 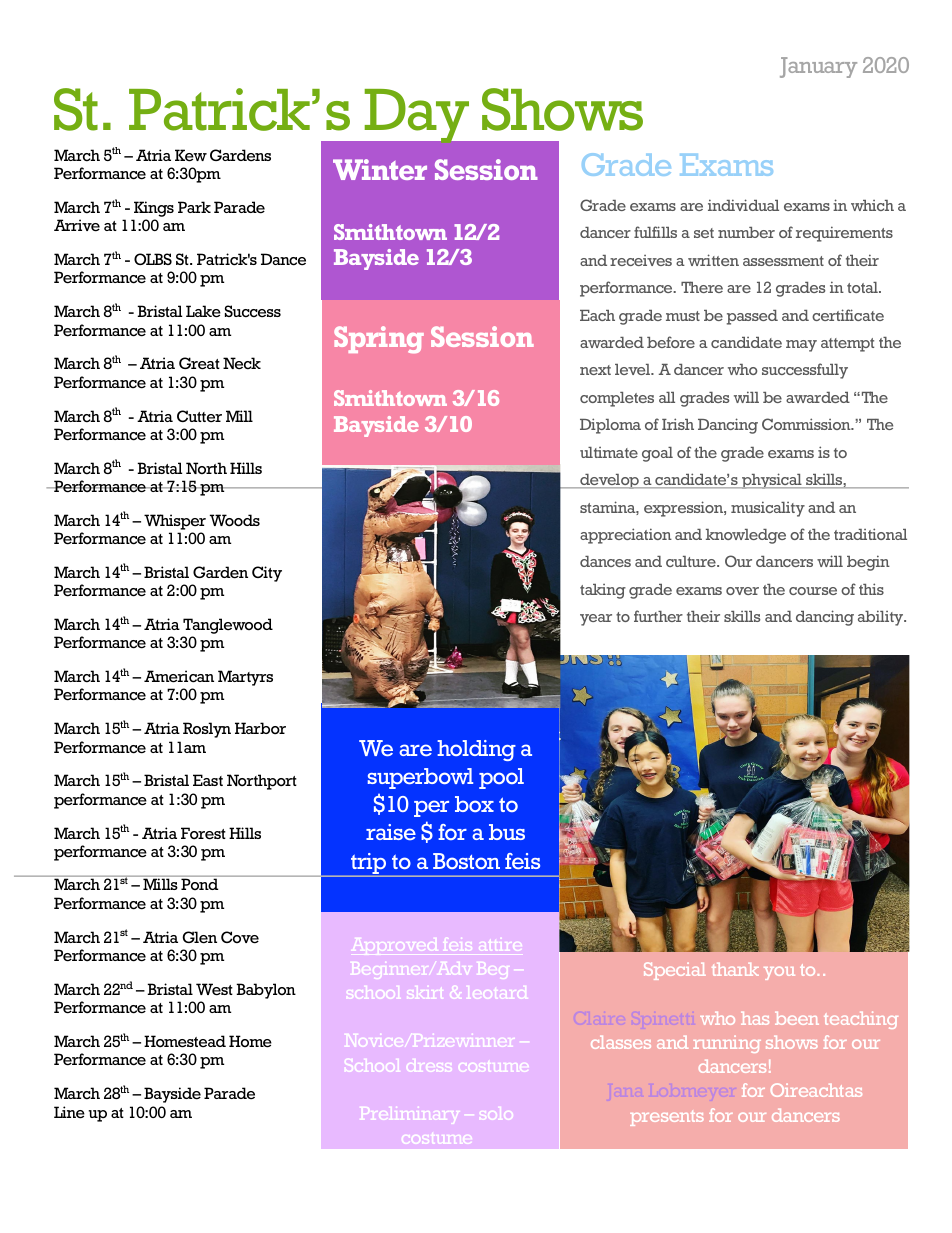 What do you see at coordinates (199, 884) in the image?
I see `Pond` at bounding box center [199, 884].
